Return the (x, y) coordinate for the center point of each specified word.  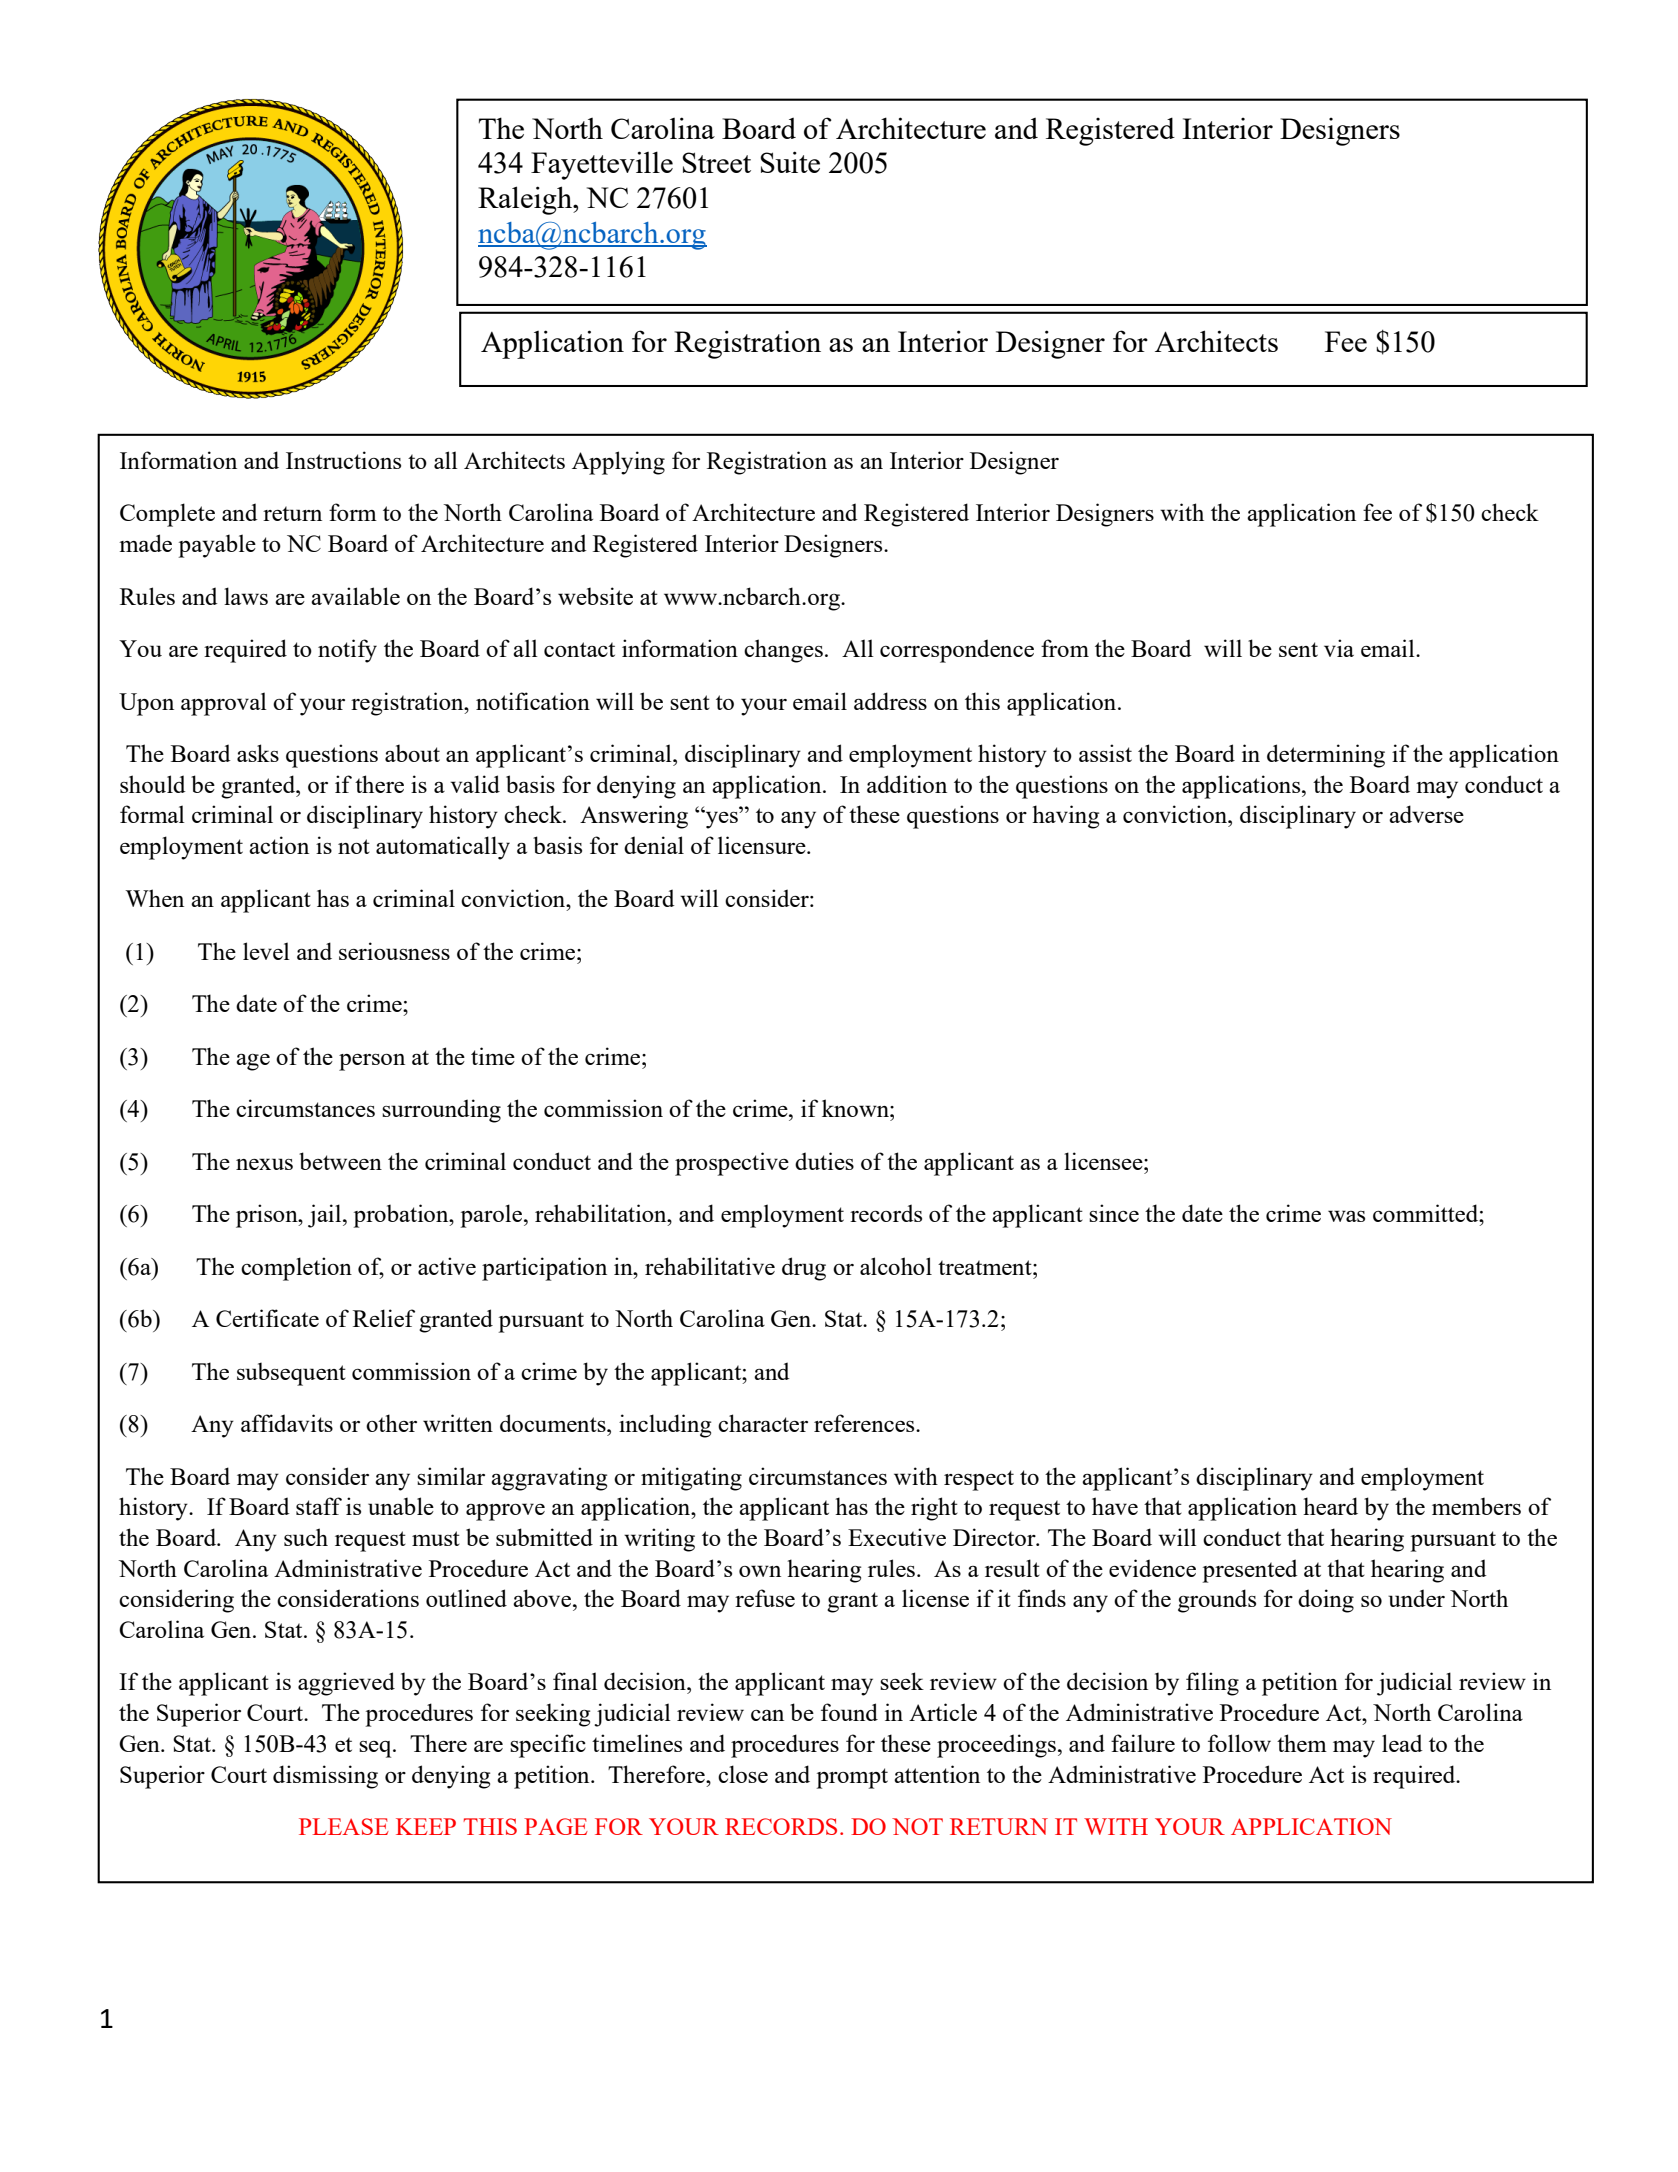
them (1302, 1743)
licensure (763, 845)
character (763, 1423)
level (266, 951)
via (1339, 648)
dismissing (325, 1777)
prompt (852, 1778)
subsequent (291, 1374)
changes (783, 651)
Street (716, 162)
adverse (1426, 814)
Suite (790, 162)
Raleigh (526, 200)
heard (1330, 1506)
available (355, 596)
